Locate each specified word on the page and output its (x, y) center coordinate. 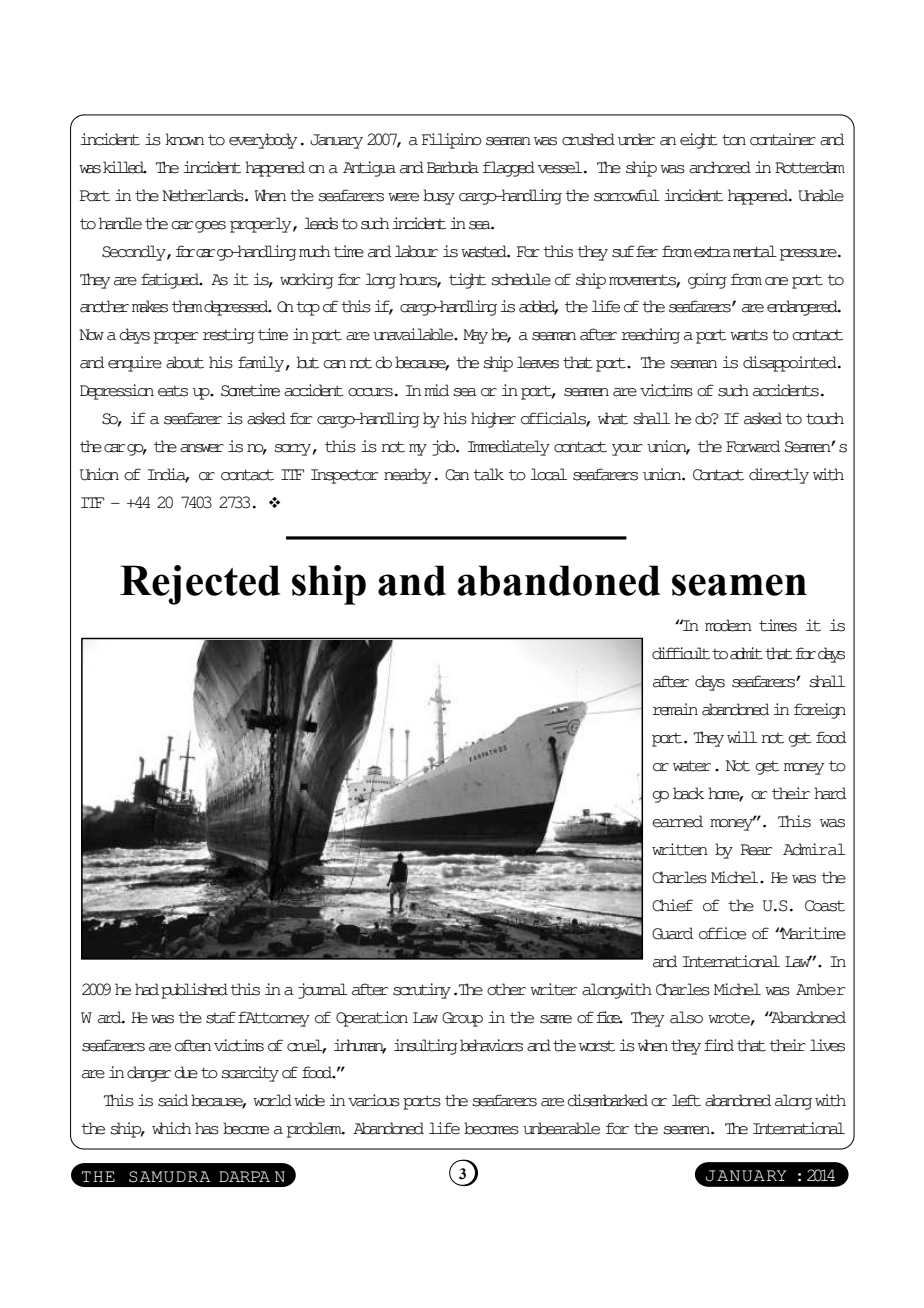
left (686, 1100)
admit (746, 653)
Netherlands (204, 195)
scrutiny (422, 991)
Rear (756, 850)
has (207, 1128)
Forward (753, 446)
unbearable (561, 1128)
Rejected (200, 585)
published (194, 991)
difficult (681, 653)
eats (173, 391)
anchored (720, 167)
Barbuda (453, 167)
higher (493, 420)
